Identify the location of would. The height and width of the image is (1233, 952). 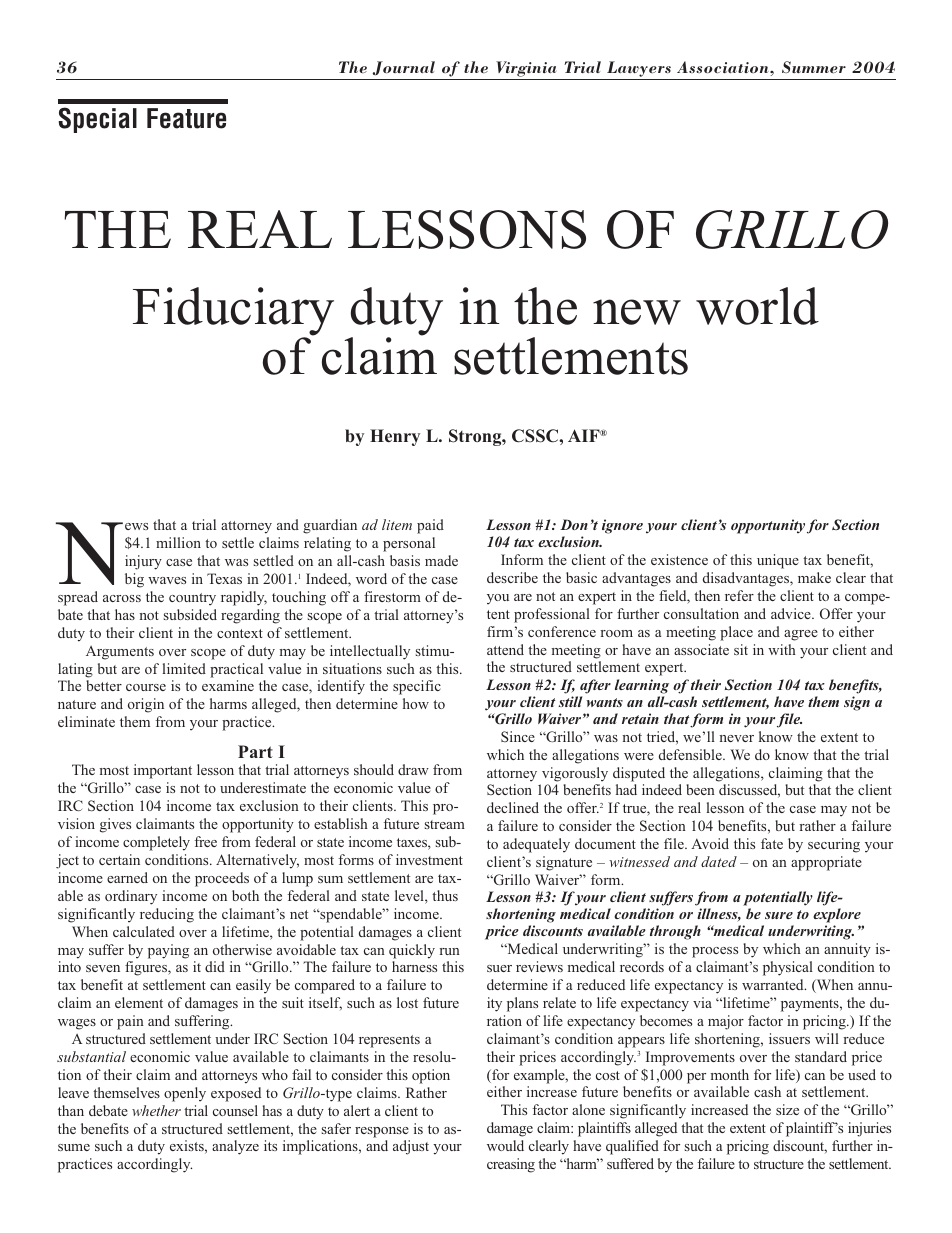
(505, 1145).
